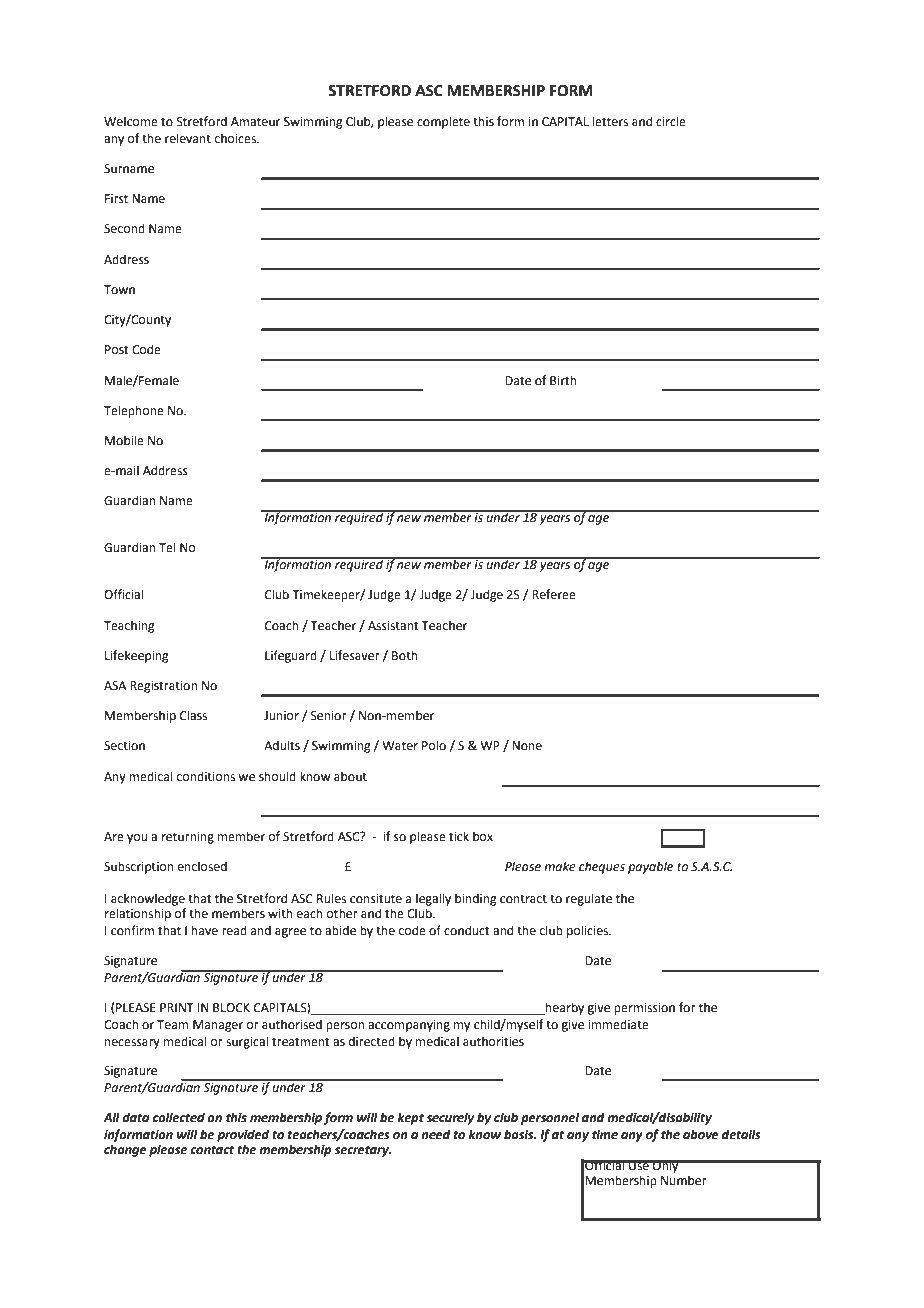  What do you see at coordinates (650, 867) in the document?
I see `payable` at bounding box center [650, 867].
